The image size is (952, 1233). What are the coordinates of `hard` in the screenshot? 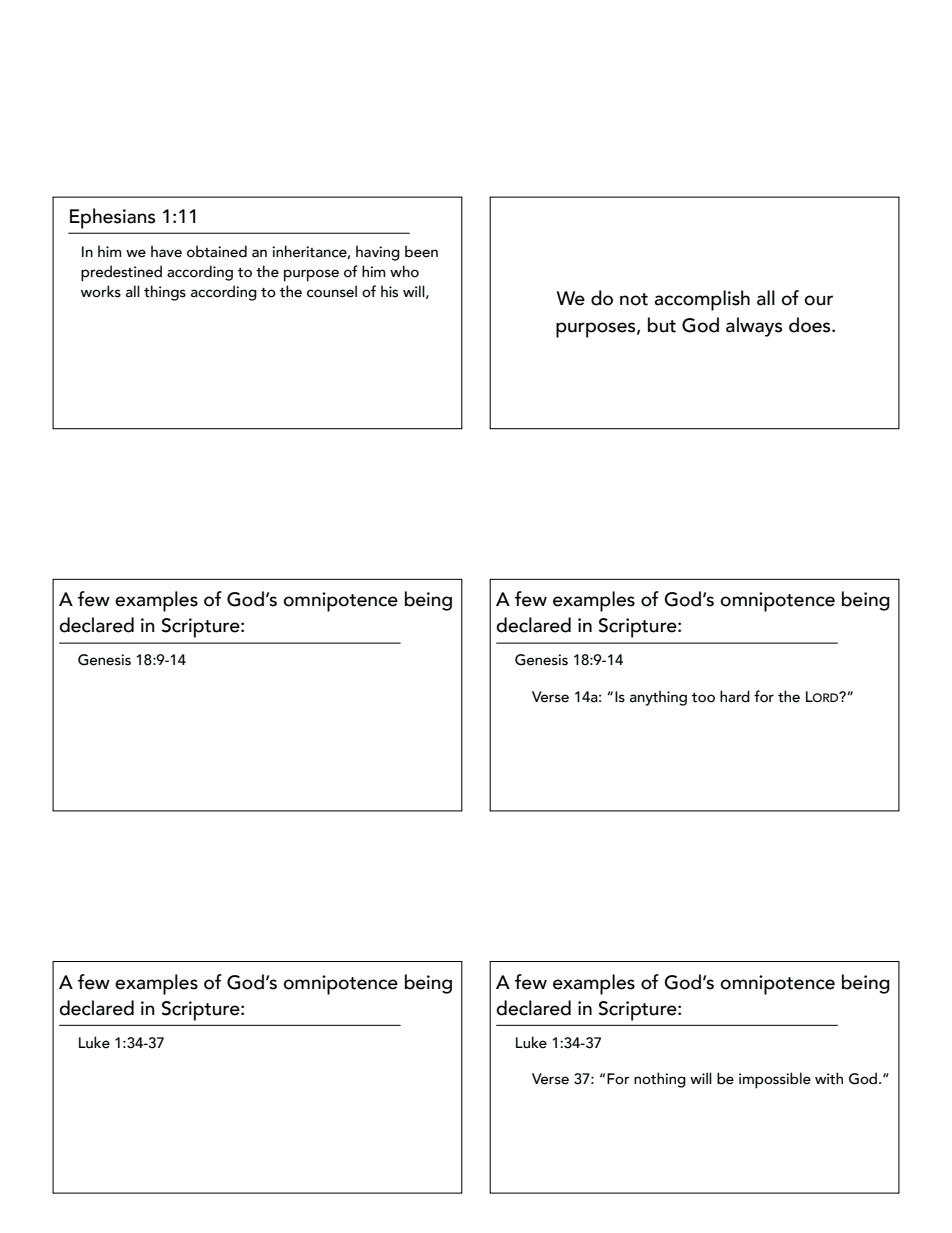 It's located at (735, 696).
